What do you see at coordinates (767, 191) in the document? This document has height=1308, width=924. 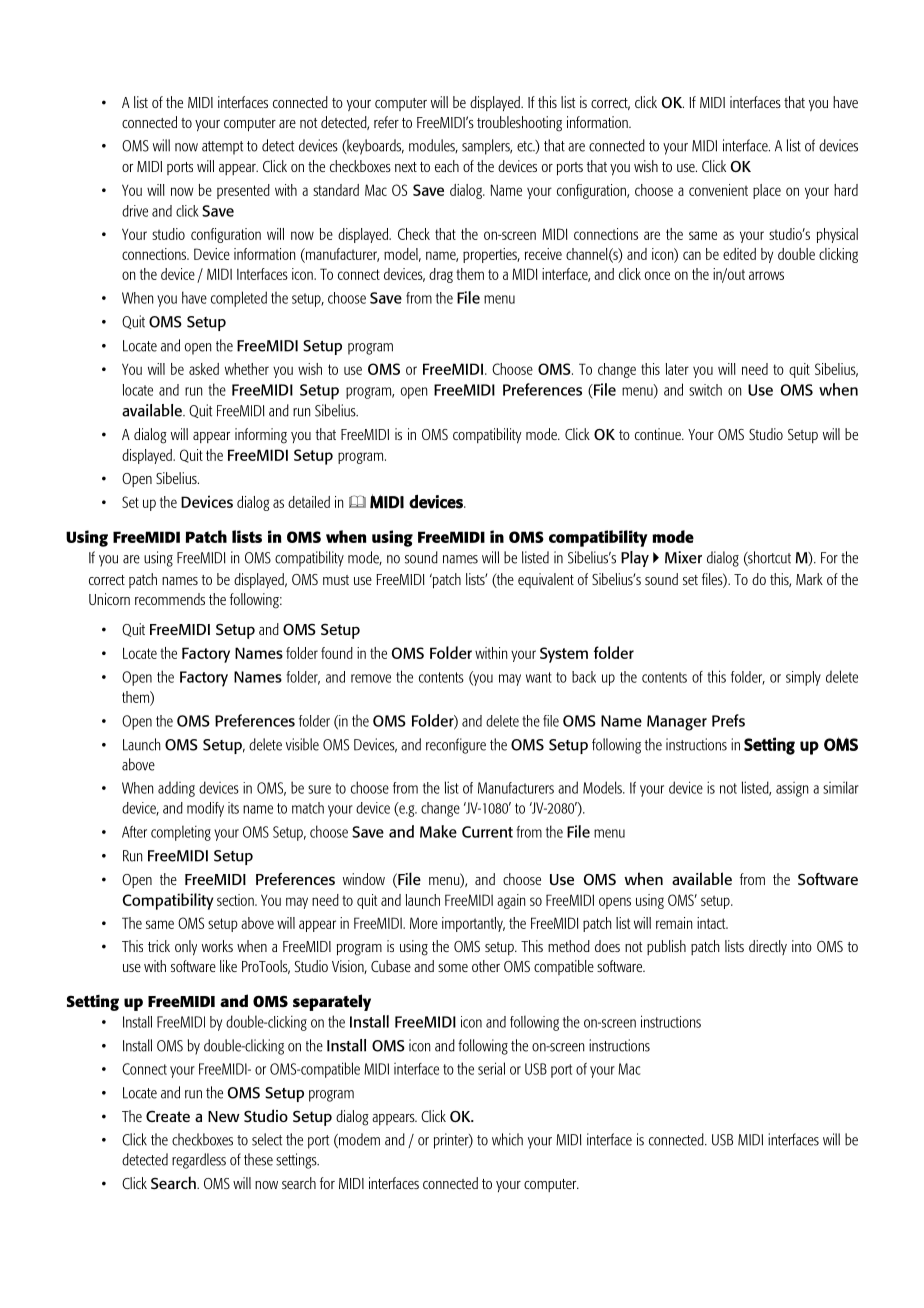 I see `place` at bounding box center [767, 191].
